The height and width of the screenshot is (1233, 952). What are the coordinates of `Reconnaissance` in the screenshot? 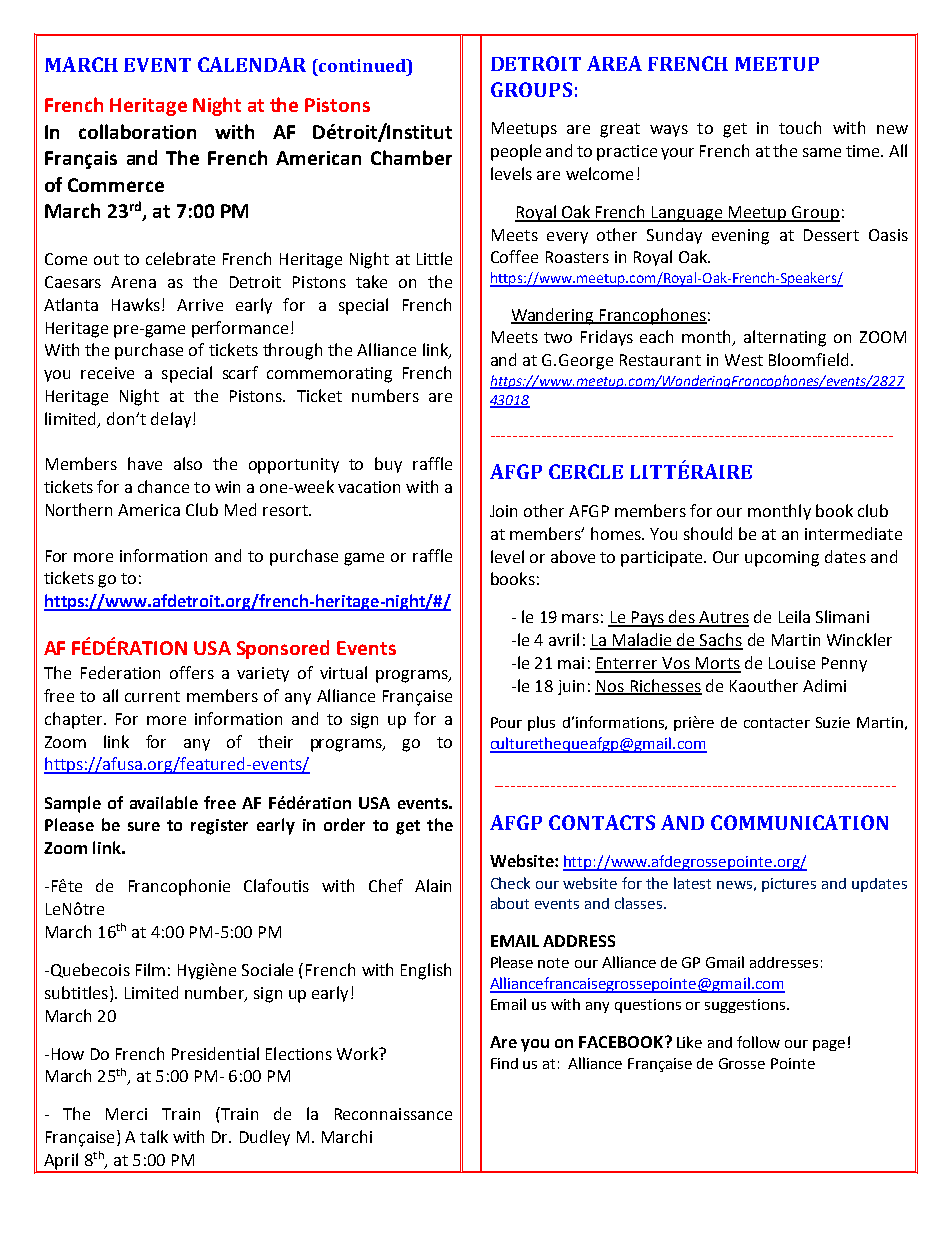 It's located at (393, 1114).
